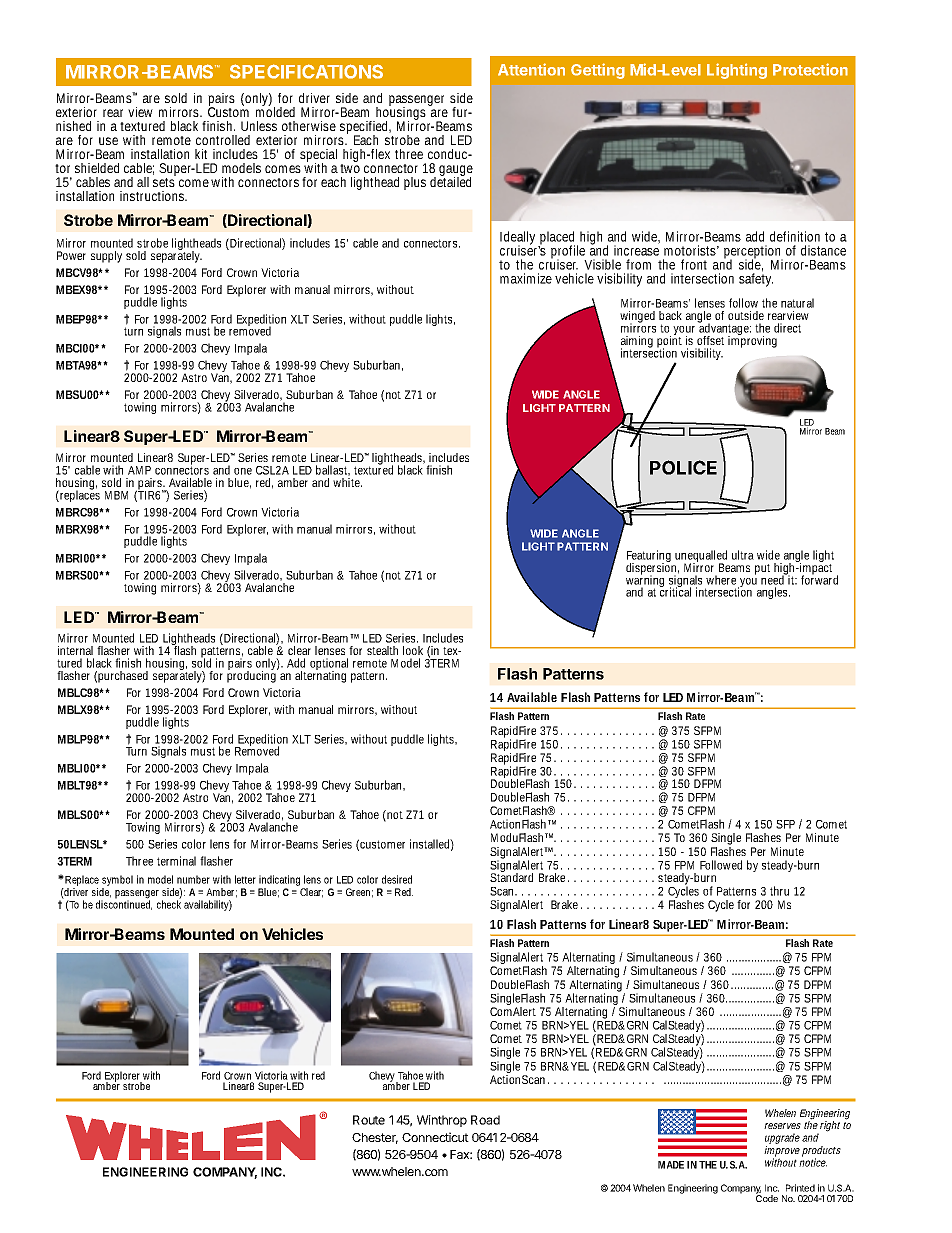 This image has height=1233, width=952. What do you see at coordinates (108, 141) in the image?
I see `use` at bounding box center [108, 141].
